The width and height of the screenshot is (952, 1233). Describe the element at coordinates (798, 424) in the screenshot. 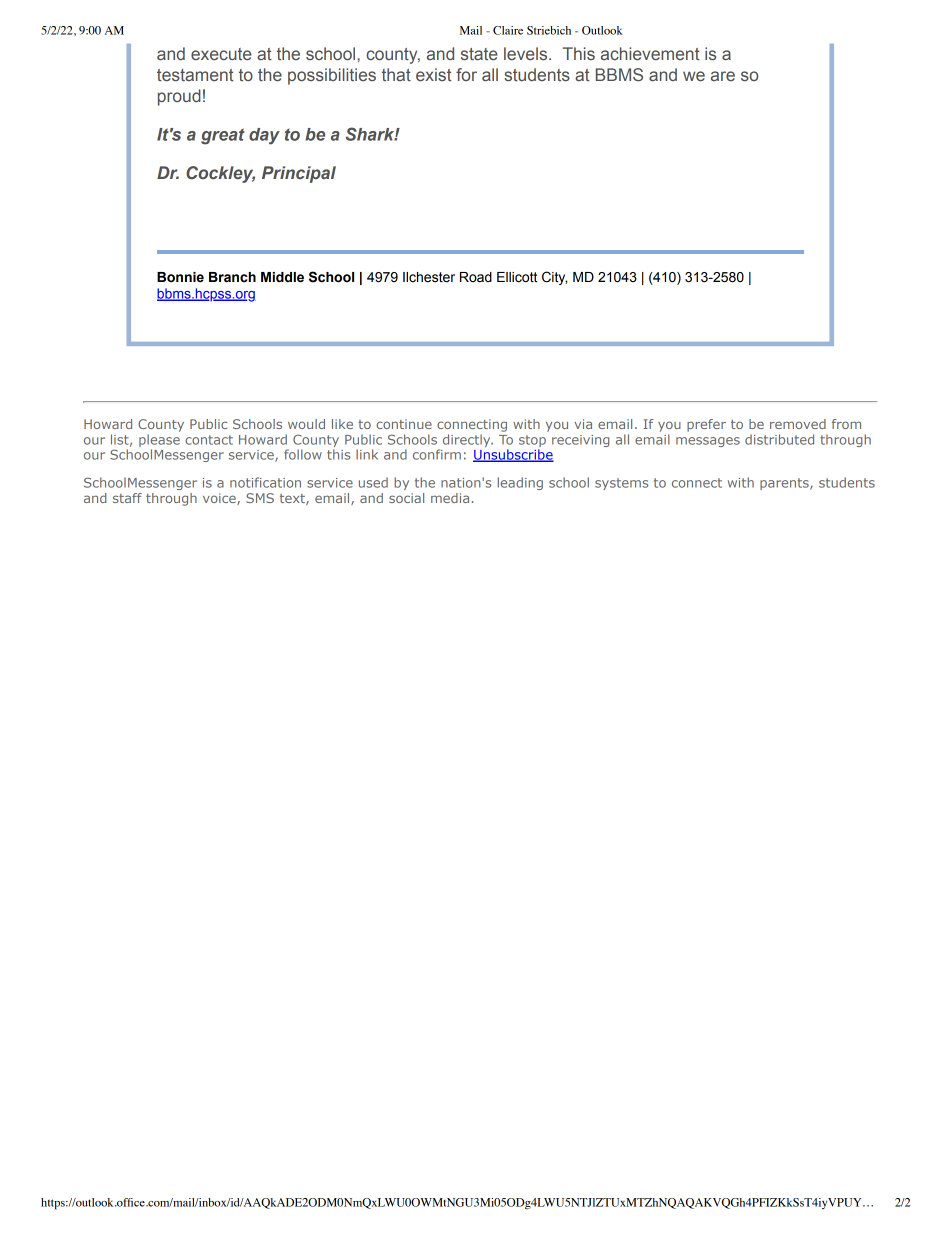

I see `removed` at that location.
